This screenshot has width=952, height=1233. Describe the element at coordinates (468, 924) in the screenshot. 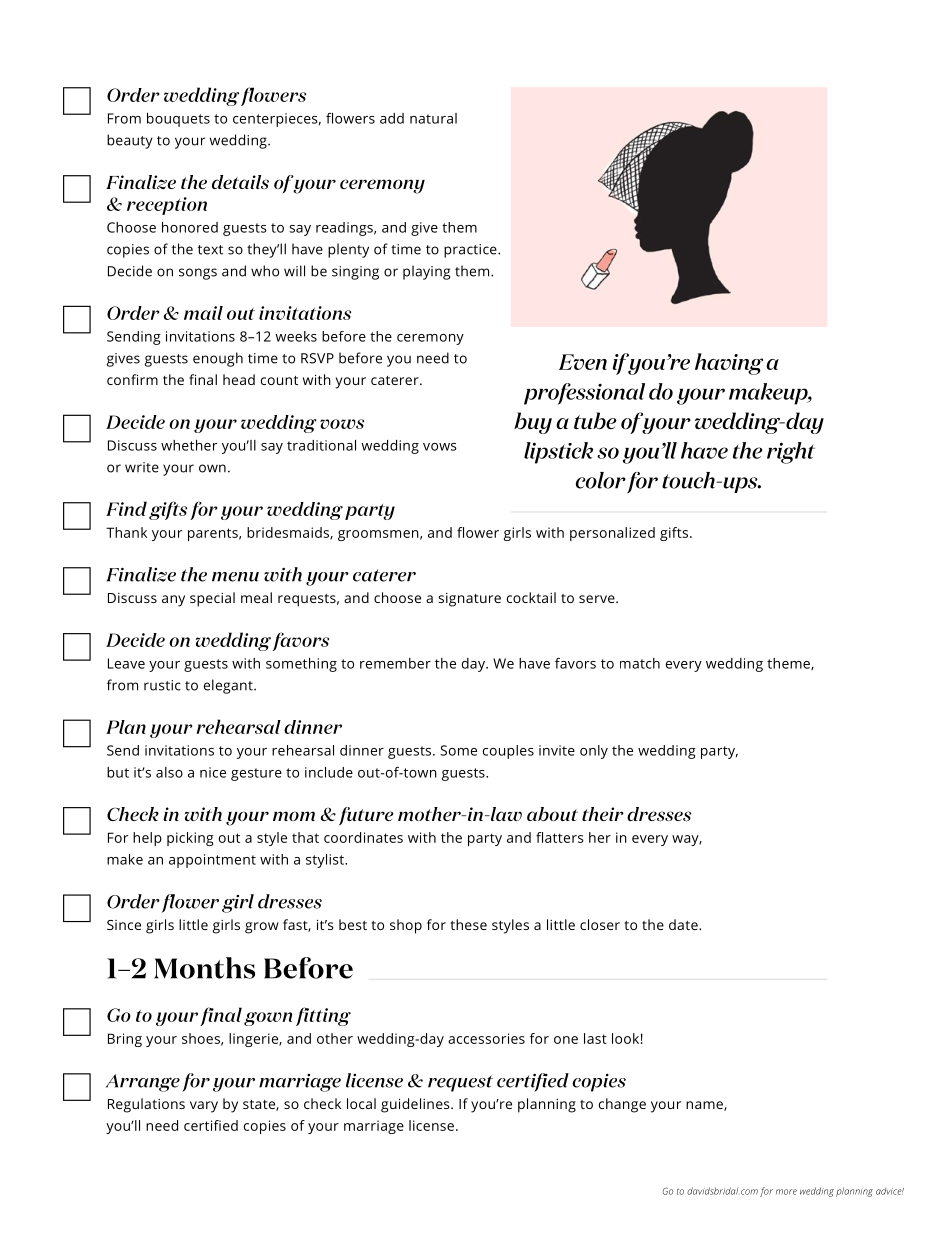

I see `these` at that location.
